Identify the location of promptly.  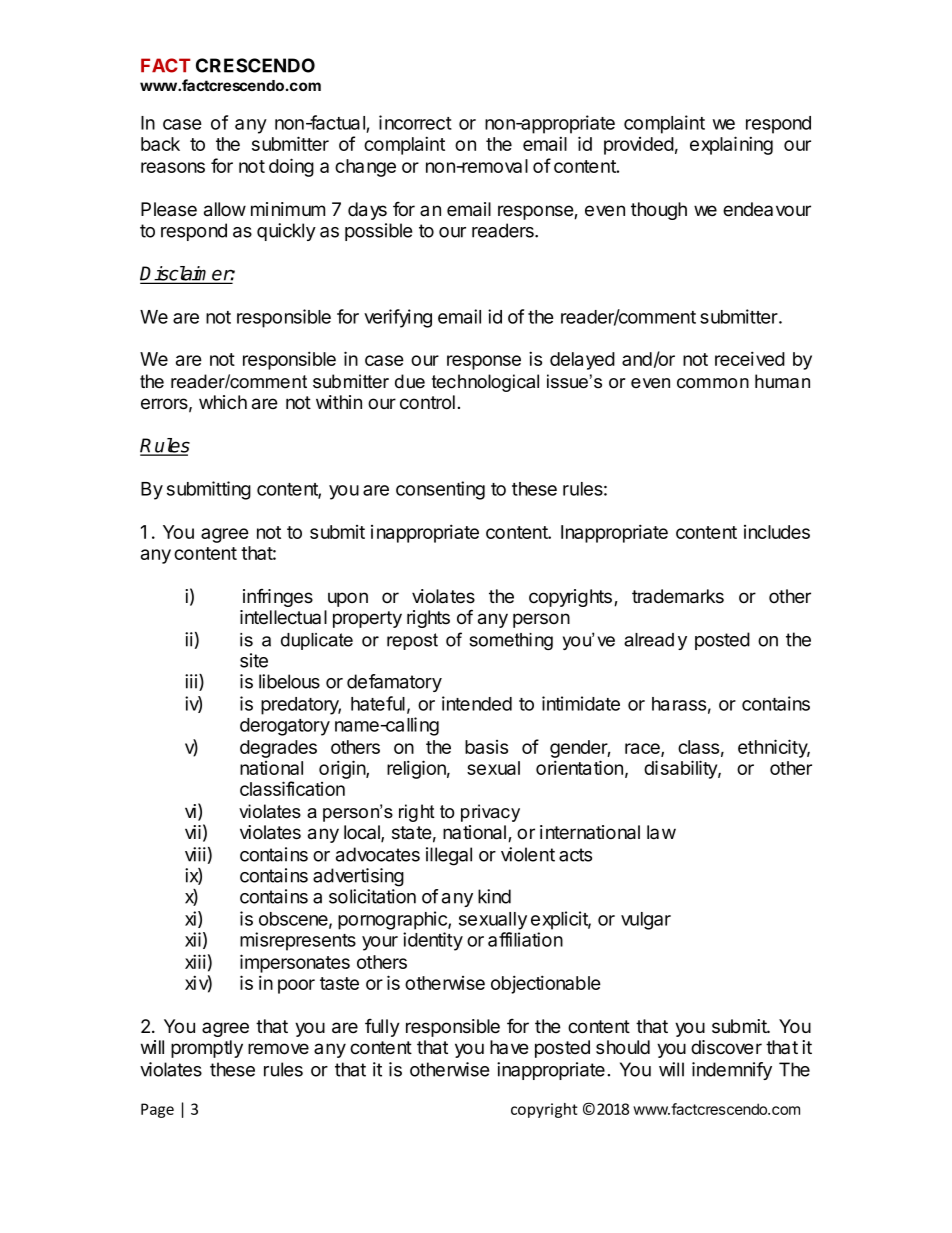
(207, 1049).
